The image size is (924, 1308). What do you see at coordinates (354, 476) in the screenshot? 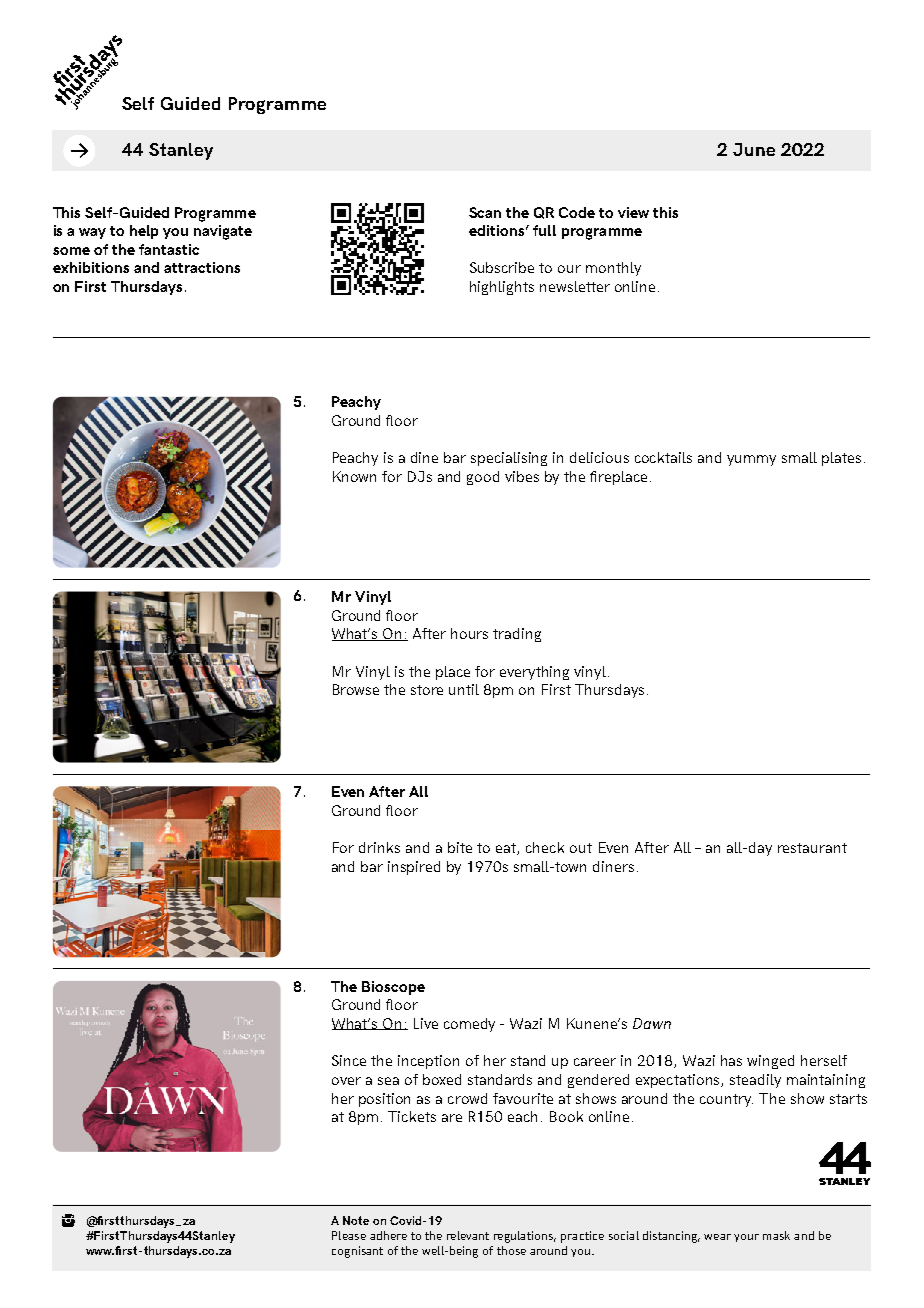
I see `Known` at bounding box center [354, 476].
